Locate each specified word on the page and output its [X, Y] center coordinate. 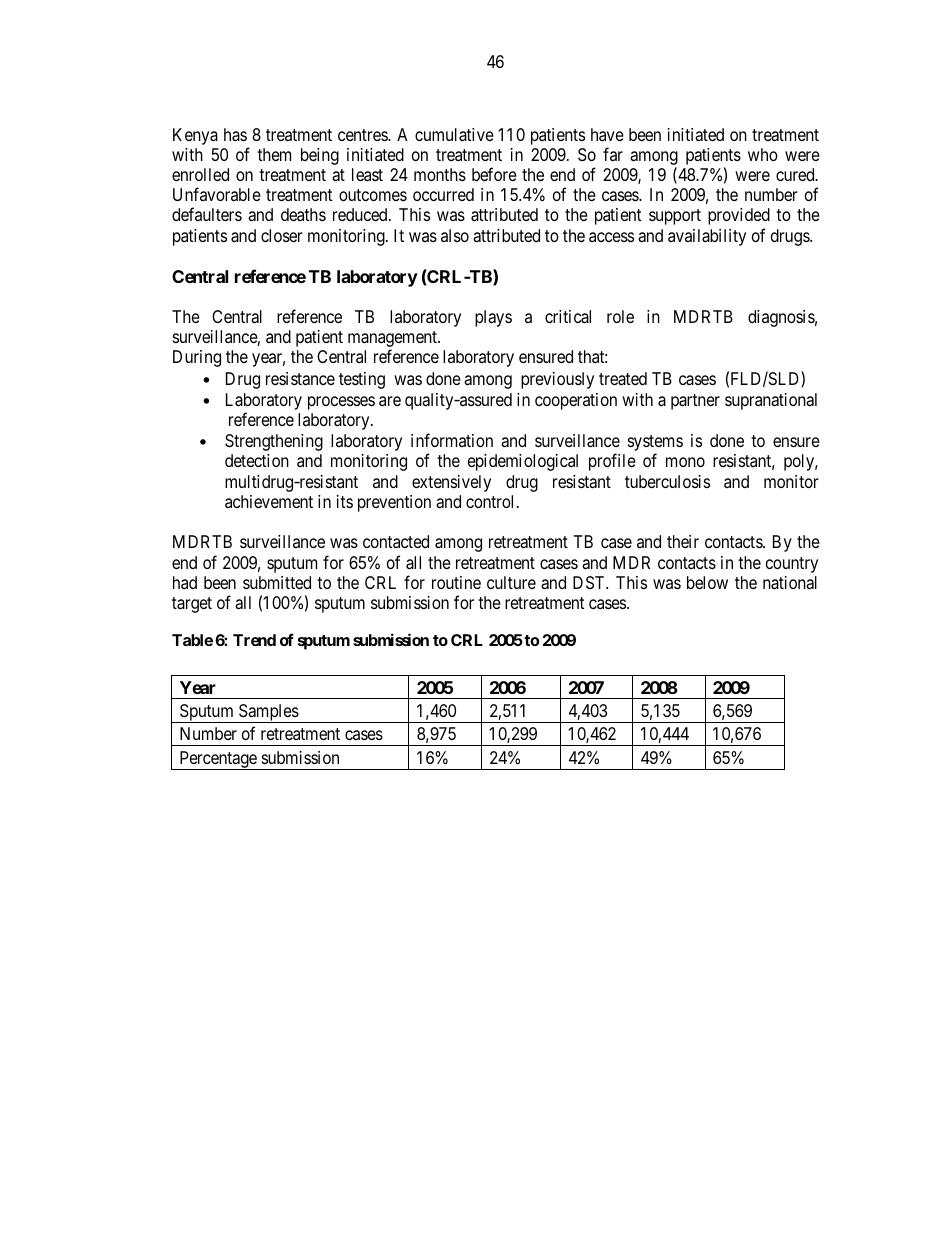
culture [511, 582]
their [683, 541]
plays [493, 318]
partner [695, 402]
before [494, 174]
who [763, 154]
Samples [268, 713]
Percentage [218, 760]
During [197, 358]
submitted [277, 582]
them [274, 154]
